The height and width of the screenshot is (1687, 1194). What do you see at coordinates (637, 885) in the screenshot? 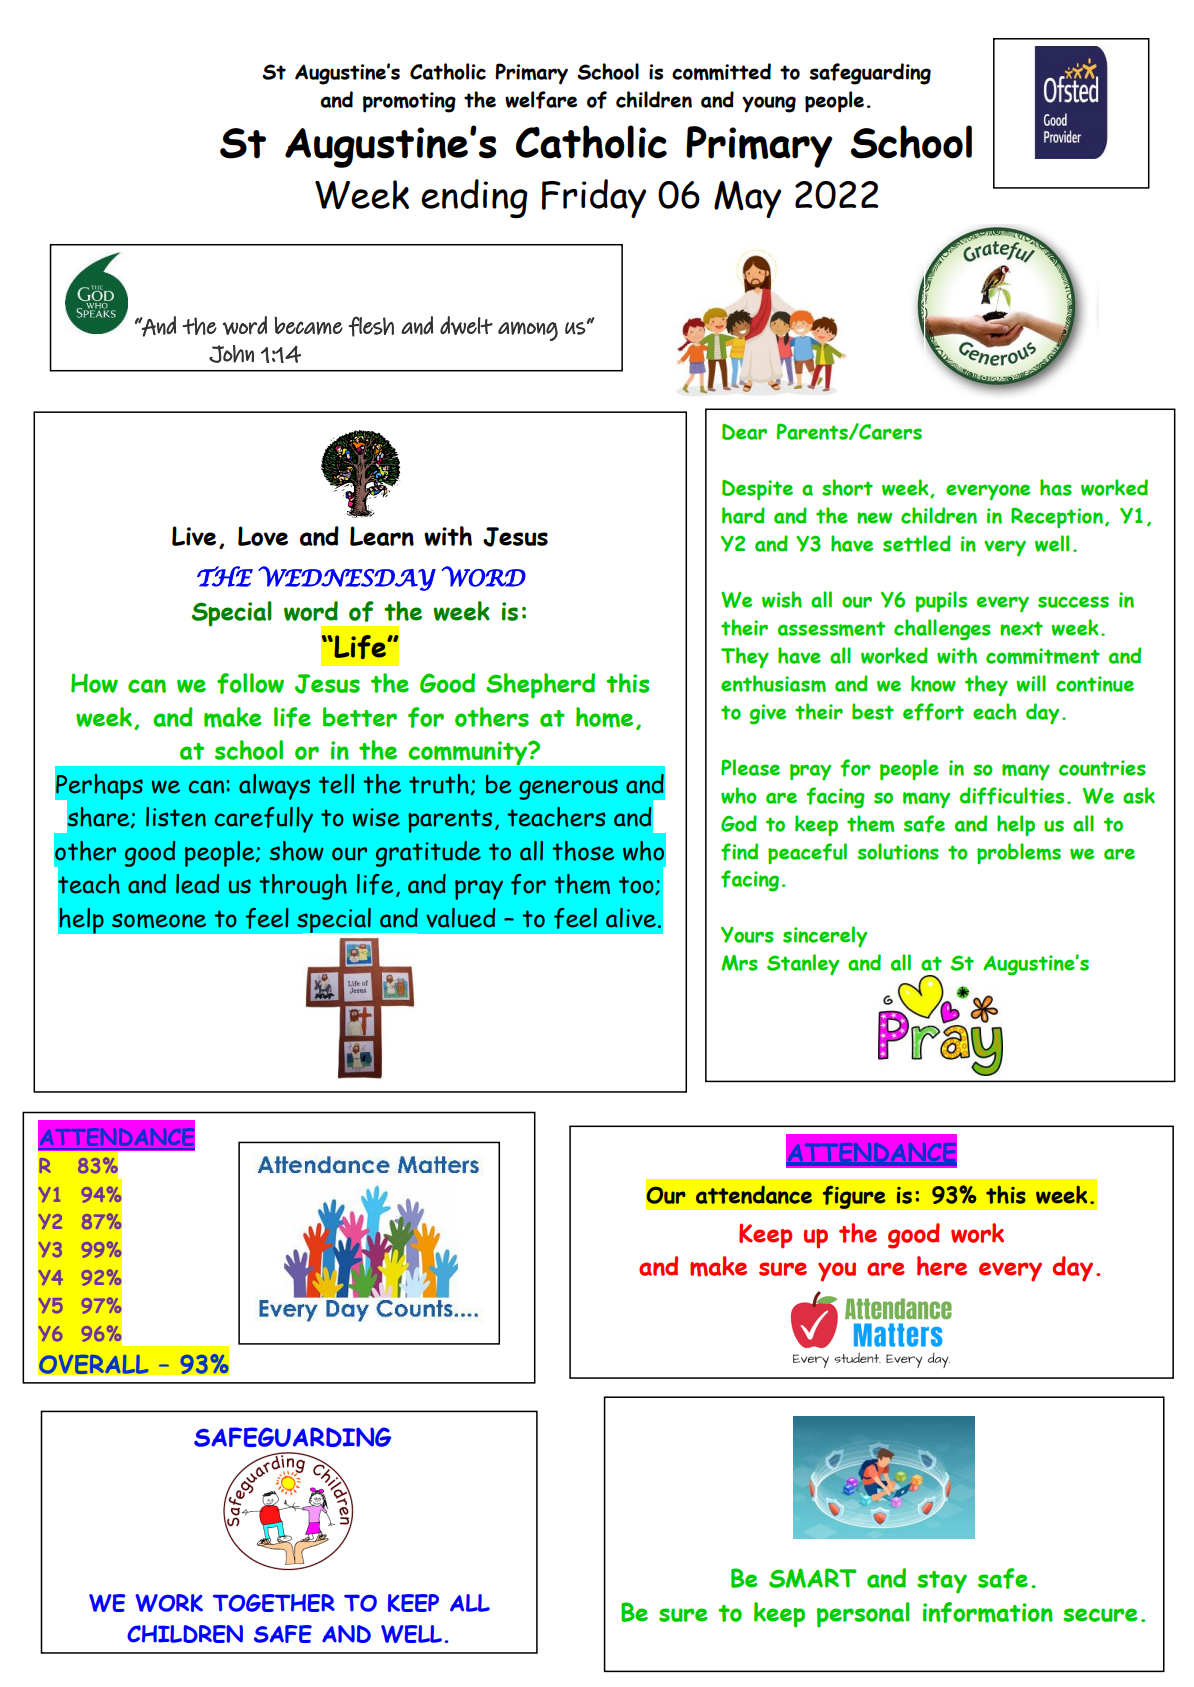
I see `too` at bounding box center [637, 885].
